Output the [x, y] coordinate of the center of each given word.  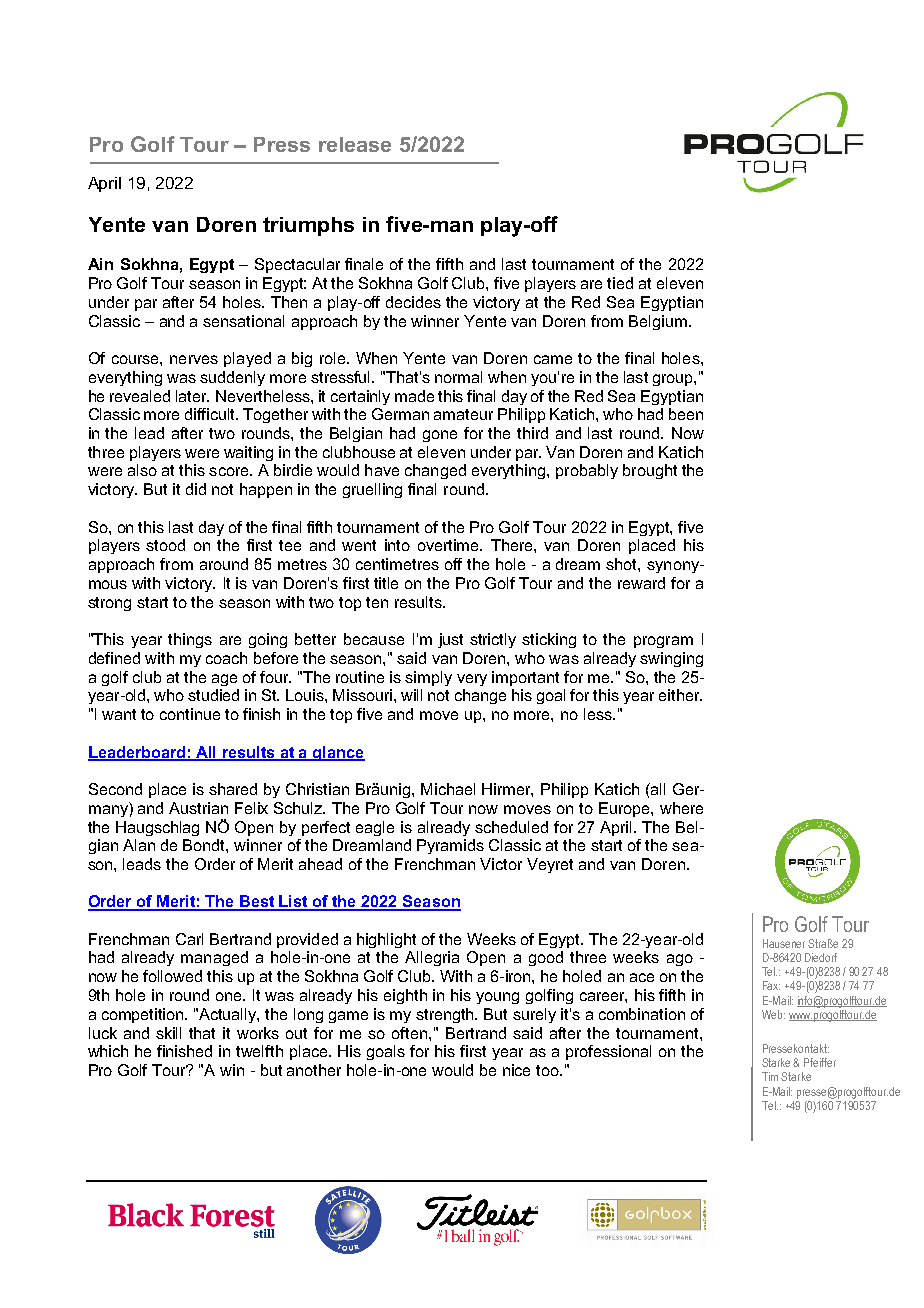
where [681, 808]
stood [165, 545]
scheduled [511, 827]
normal [458, 377]
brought [650, 471]
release [355, 144]
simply [428, 678]
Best [257, 902]
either [680, 695]
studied [213, 695]
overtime [450, 545]
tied [620, 283]
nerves [194, 359]
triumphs [308, 226]
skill [168, 1033]
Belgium [658, 322]
